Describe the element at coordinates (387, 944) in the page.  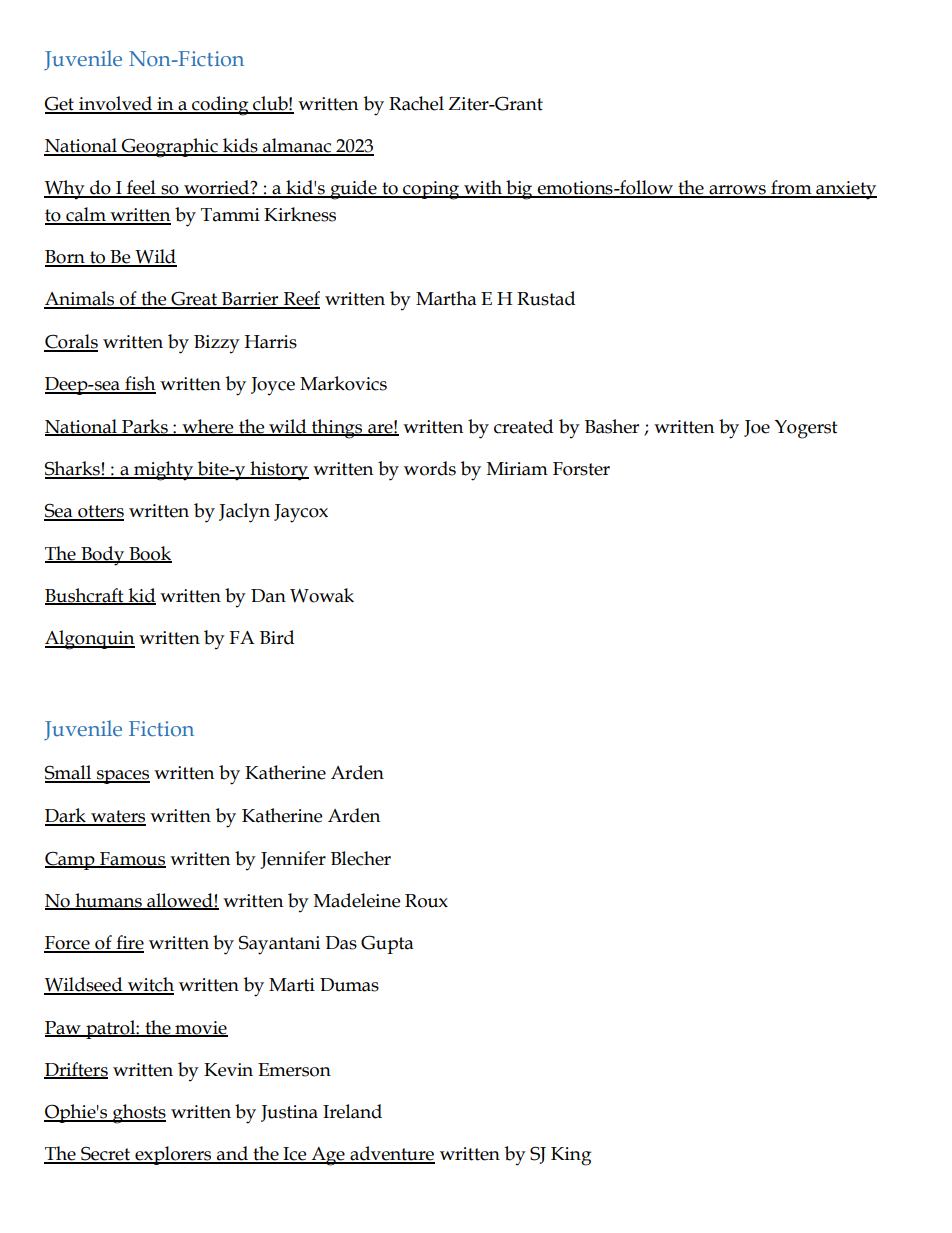
I see `Gupta` at that location.
